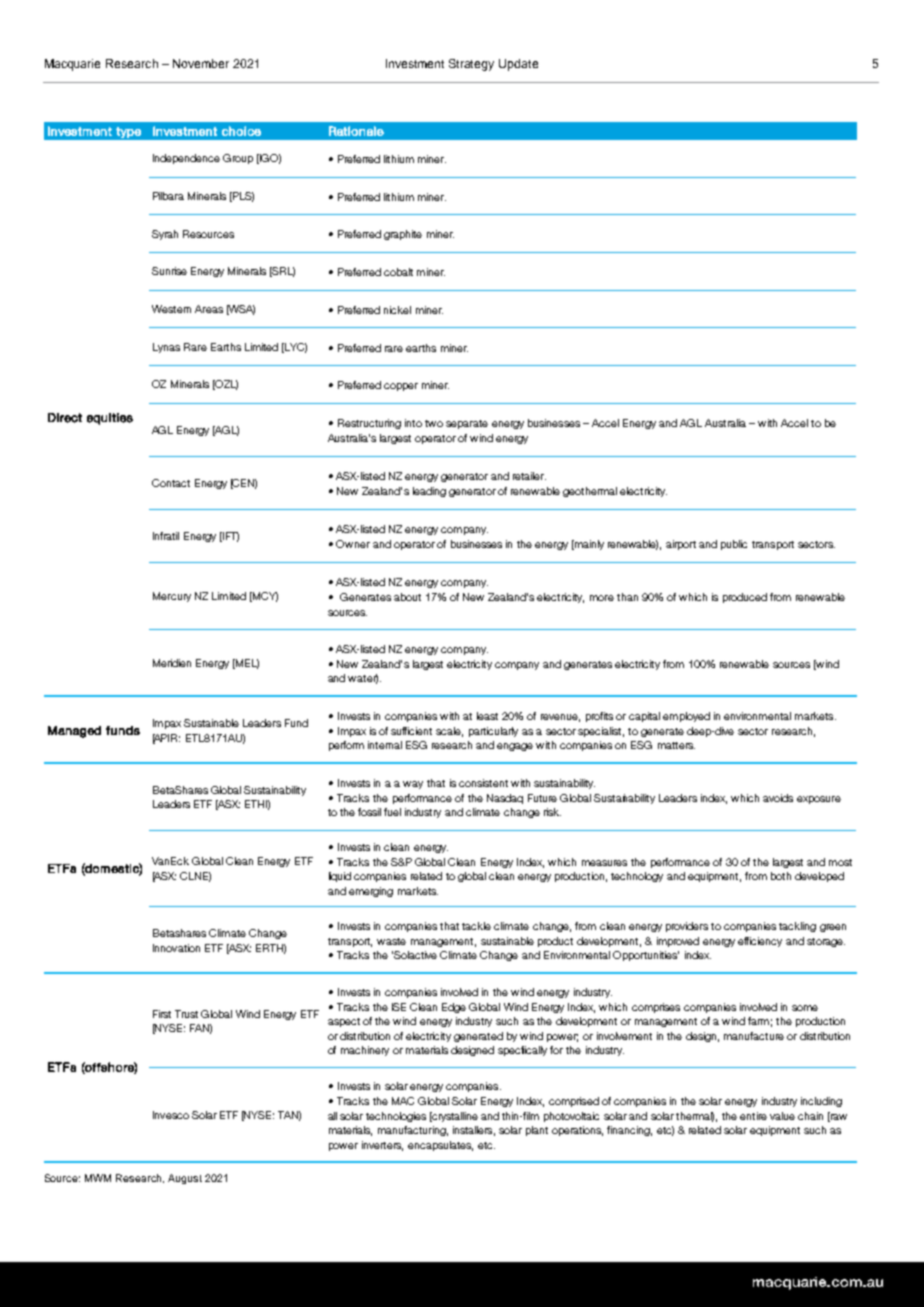 This page has width=924, height=1307. Describe the element at coordinates (185, 1179) in the page. I see `August` at that location.
